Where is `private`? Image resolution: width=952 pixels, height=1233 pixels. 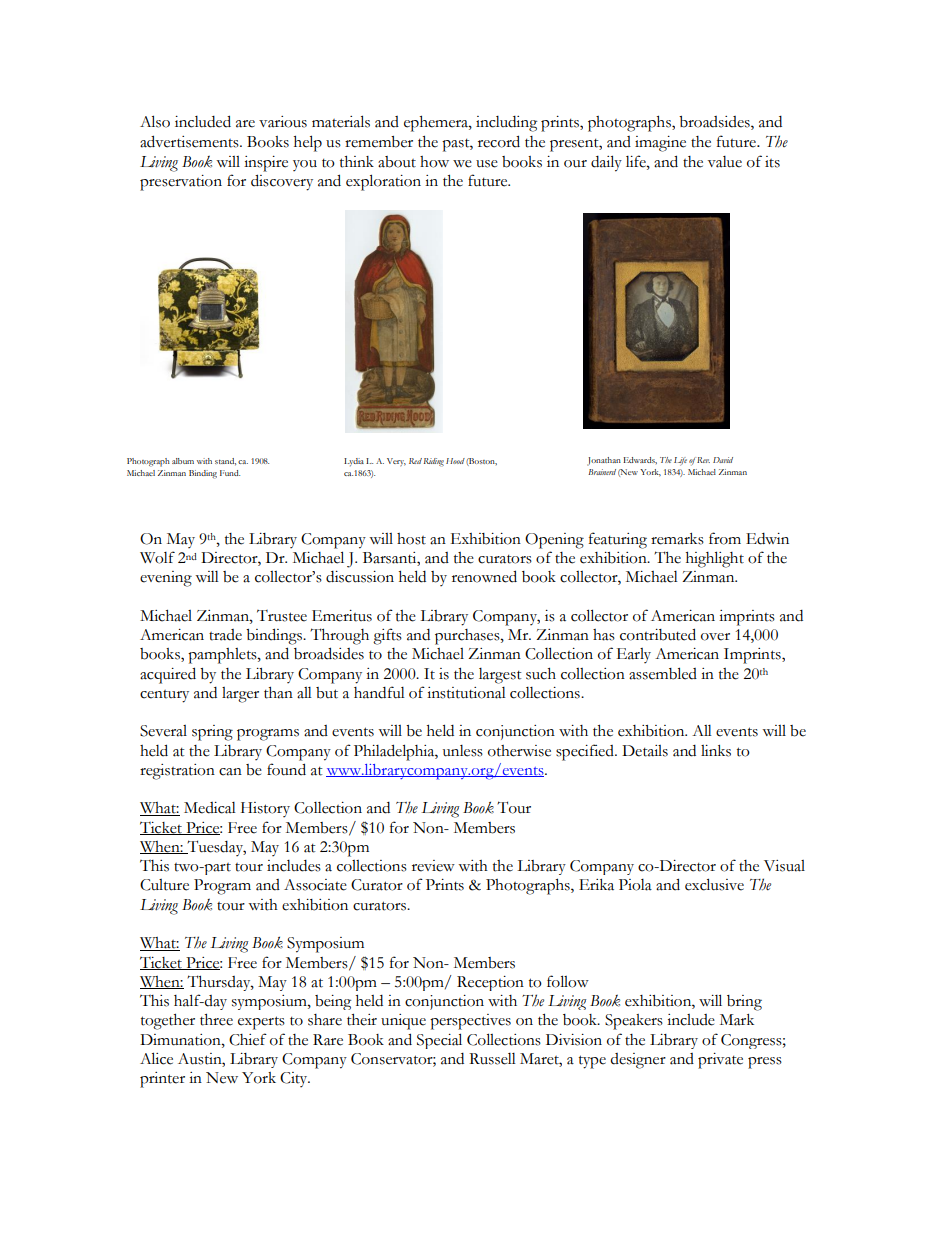
private is located at coordinates (720, 1061).
